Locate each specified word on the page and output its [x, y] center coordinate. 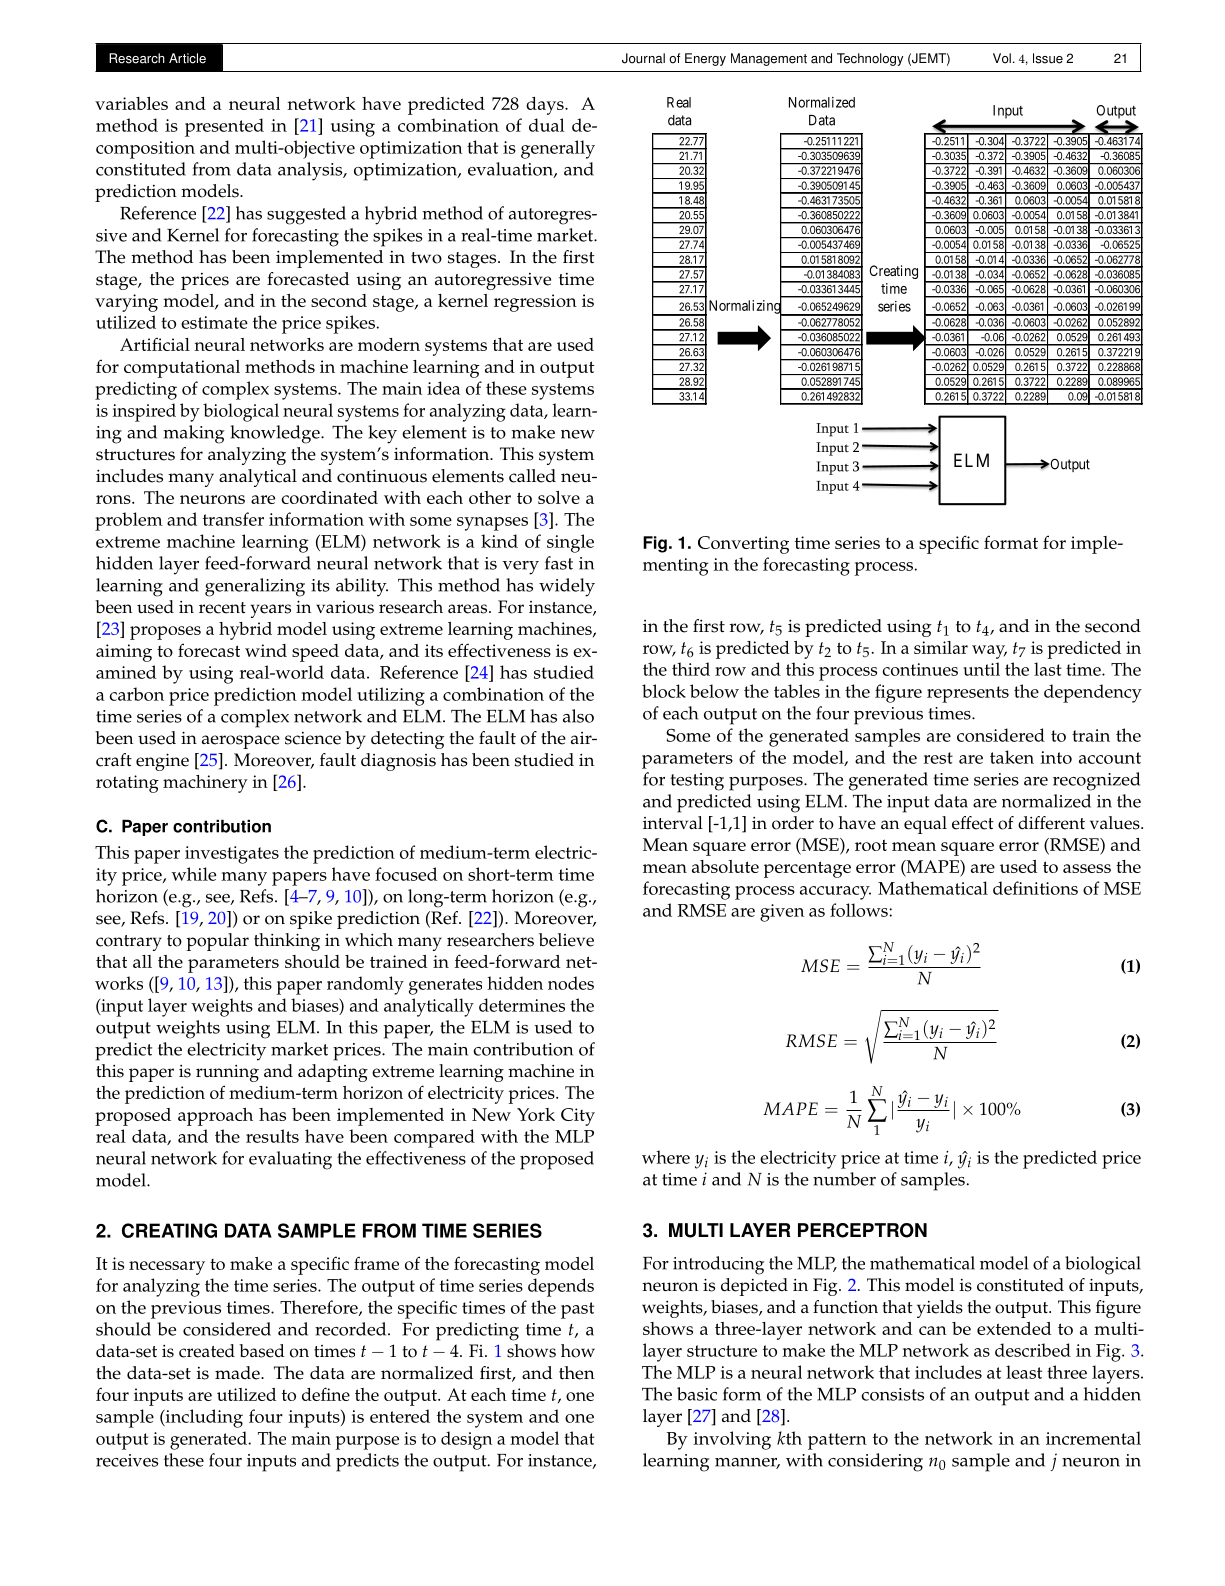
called [532, 476]
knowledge [276, 434]
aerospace [241, 742]
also [578, 716]
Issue [1048, 58]
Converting [743, 545]
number [844, 1179]
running [227, 1073]
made [238, 1373]
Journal [643, 58]
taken [1012, 757]
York [536, 1114]
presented [224, 127]
